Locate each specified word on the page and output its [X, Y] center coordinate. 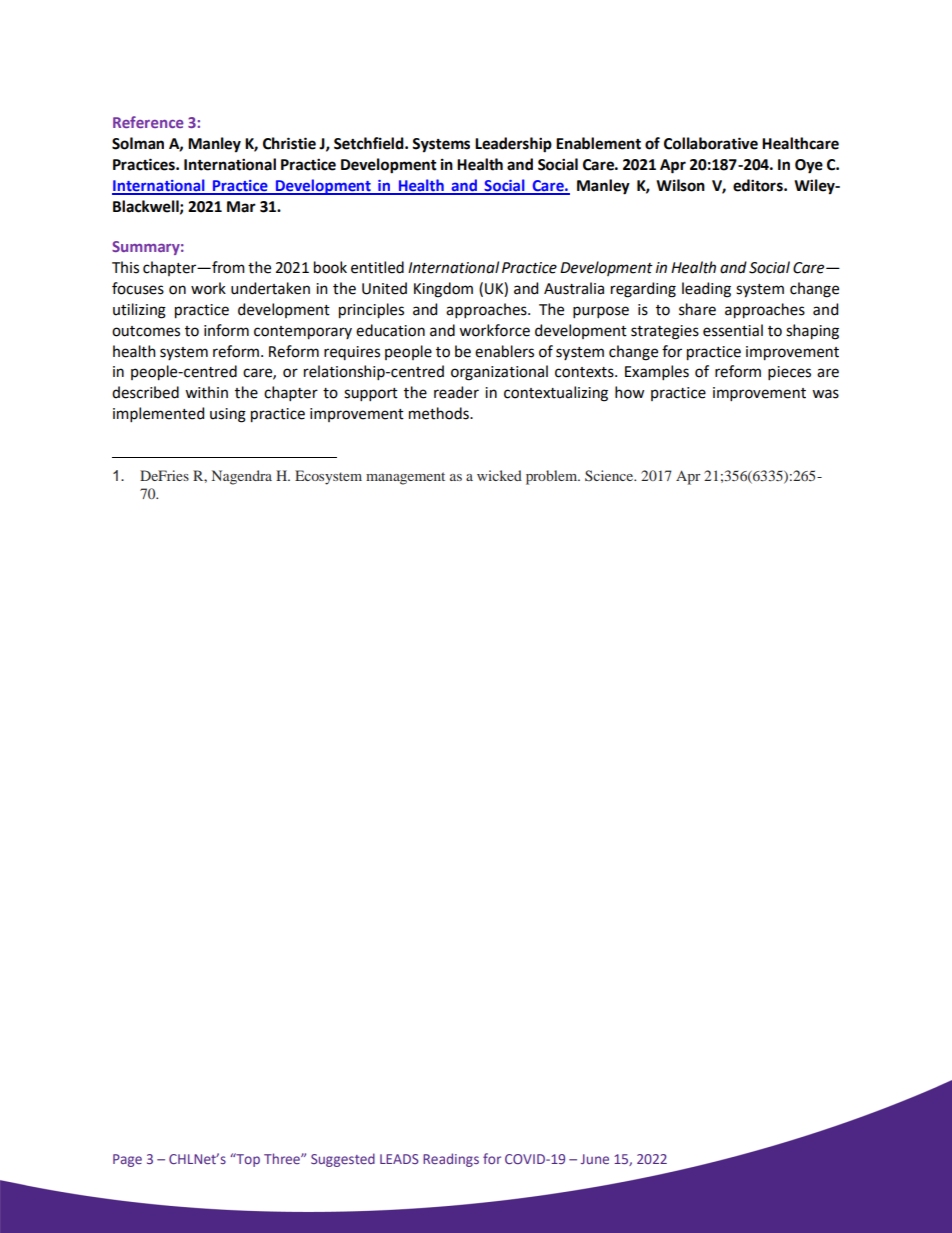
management [405, 478]
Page [127, 1160]
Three [283, 1158]
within [206, 392]
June [595, 1159]
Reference [148, 122]
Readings [451, 1160]
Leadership [513, 145]
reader [456, 392]
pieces [789, 373]
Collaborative [711, 143]
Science [610, 475]
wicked [499, 475]
